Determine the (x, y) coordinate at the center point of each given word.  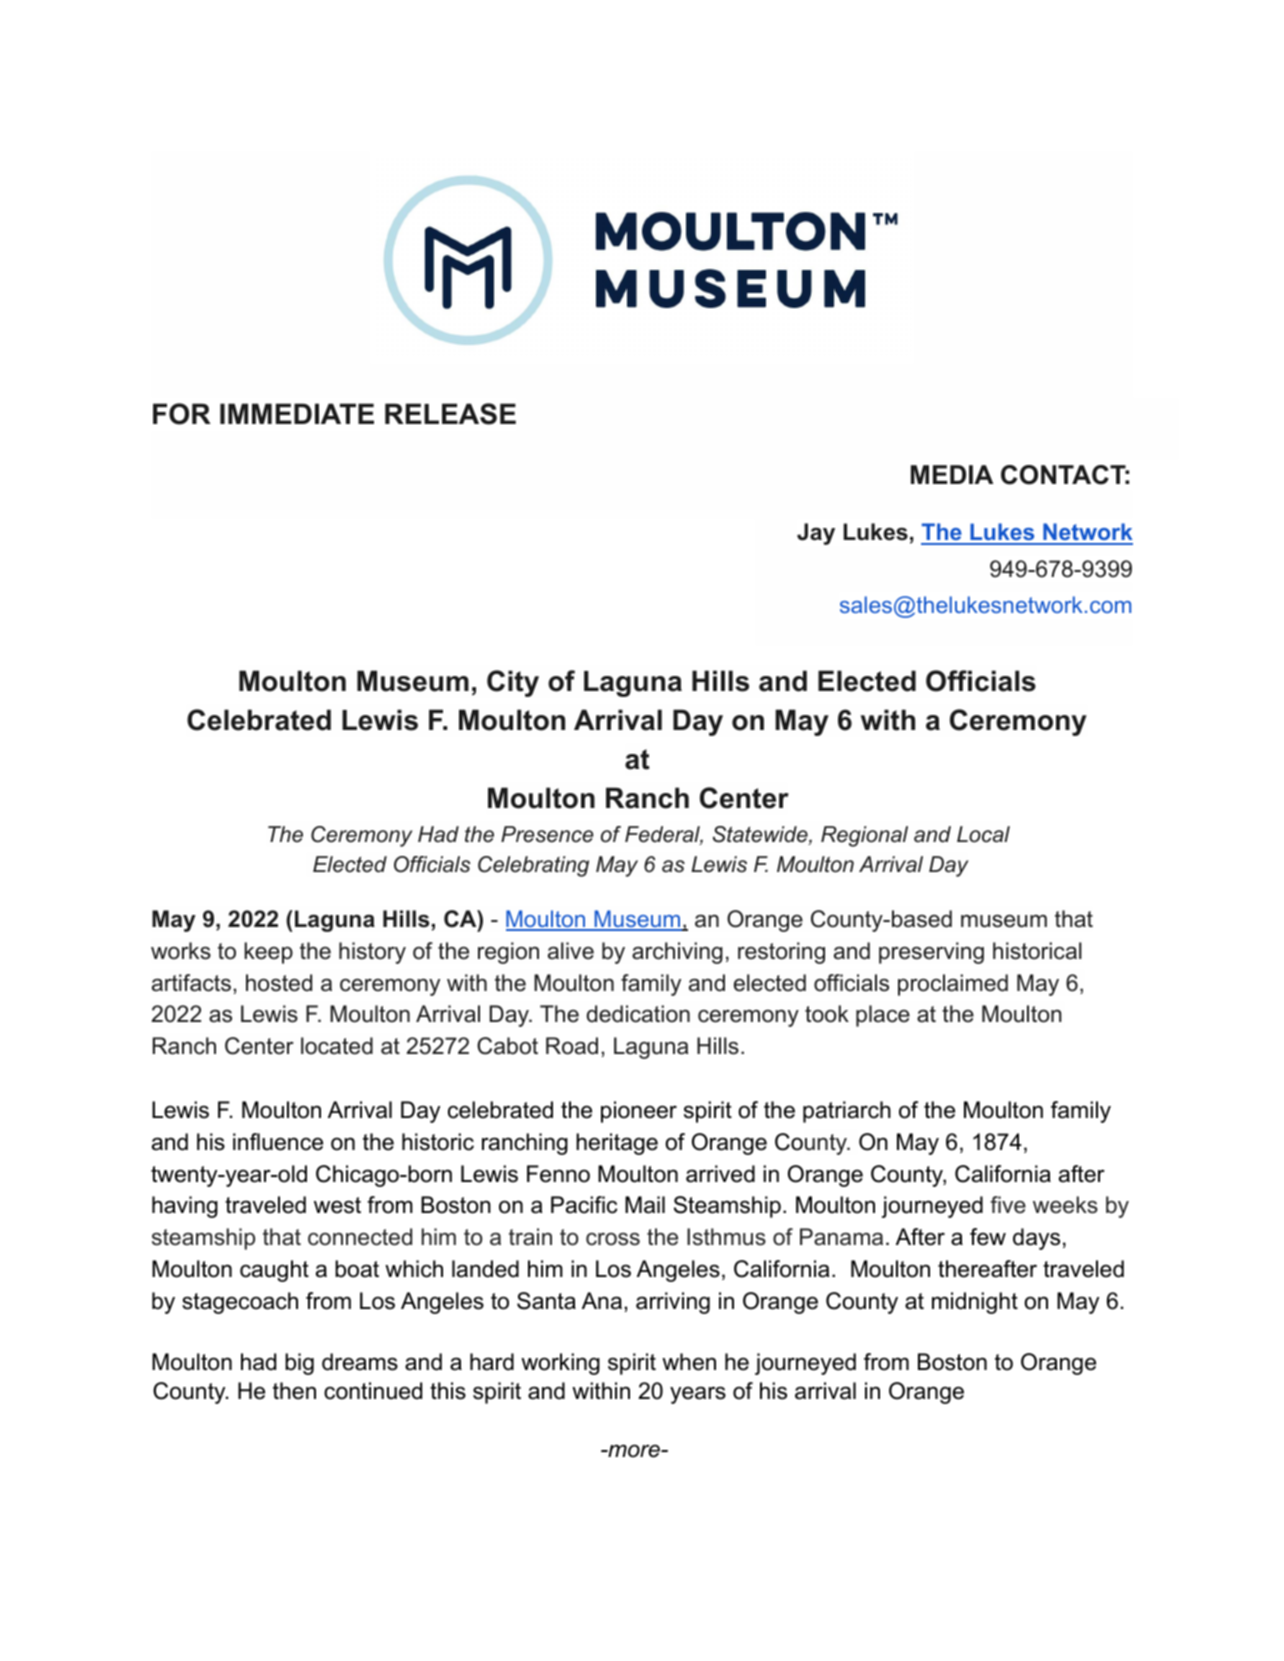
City (513, 683)
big (299, 1364)
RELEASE (450, 414)
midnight (975, 1303)
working (560, 1364)
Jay (816, 534)
